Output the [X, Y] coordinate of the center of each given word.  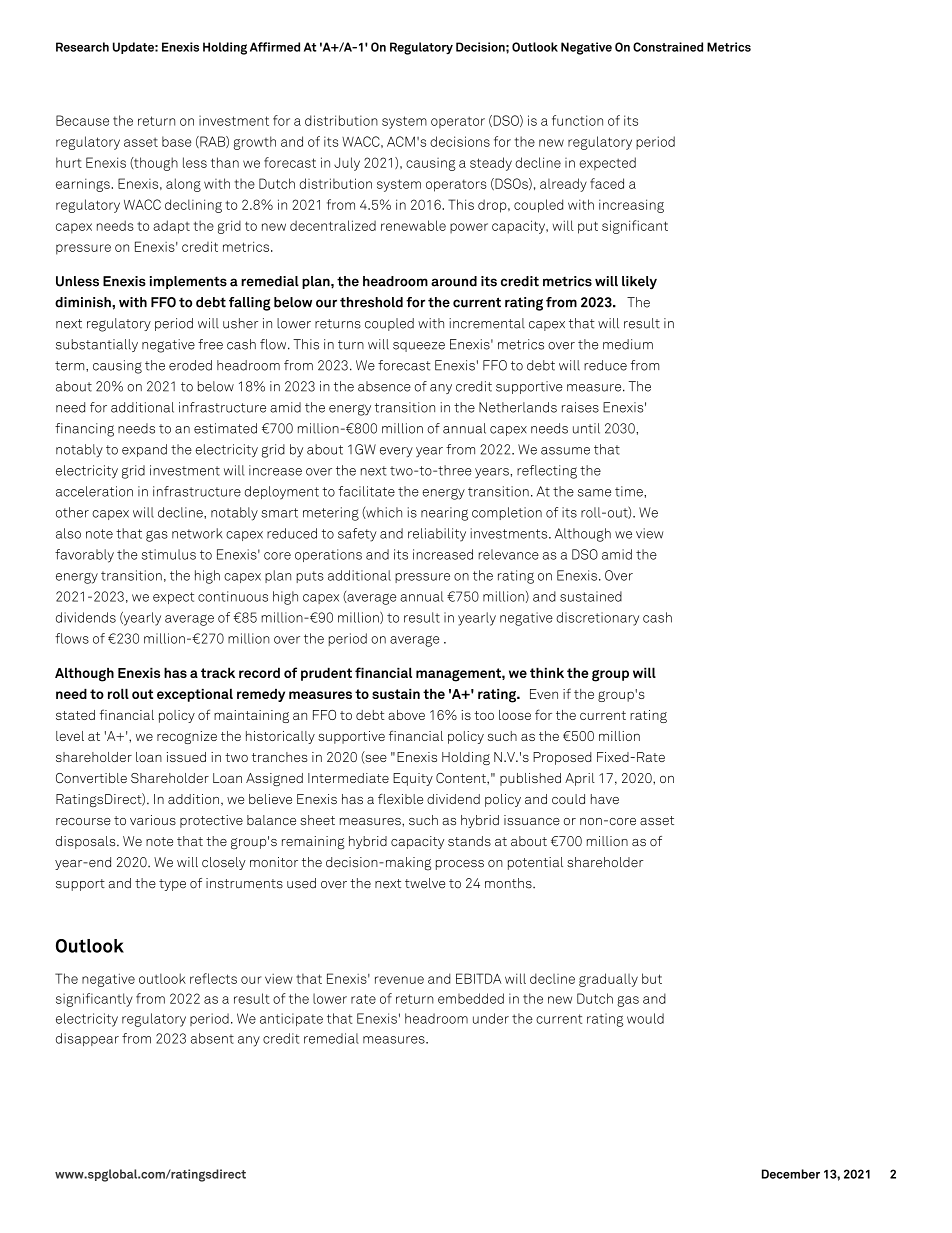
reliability [437, 535]
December [791, 1174]
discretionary [597, 619]
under [491, 1018]
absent [212, 1038]
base [177, 141]
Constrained [668, 47]
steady [491, 164]
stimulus [169, 554]
